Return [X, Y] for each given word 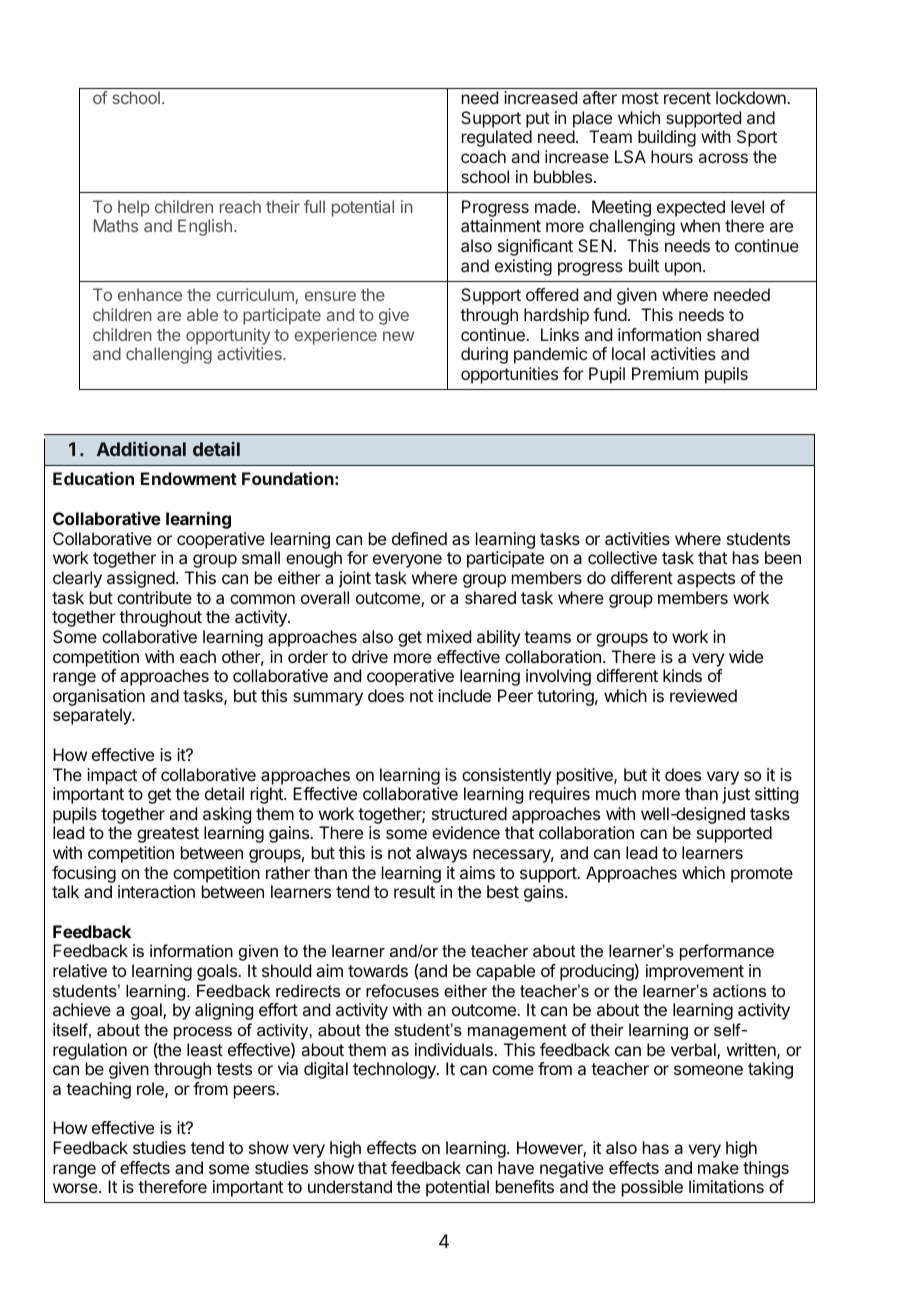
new [398, 336]
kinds [682, 675]
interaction [156, 891]
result [414, 891]
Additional [141, 449]
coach [483, 156]
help [134, 208]
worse [76, 1188]
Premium [665, 373]
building [667, 138]
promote [762, 875]
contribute [154, 597]
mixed [449, 636]
